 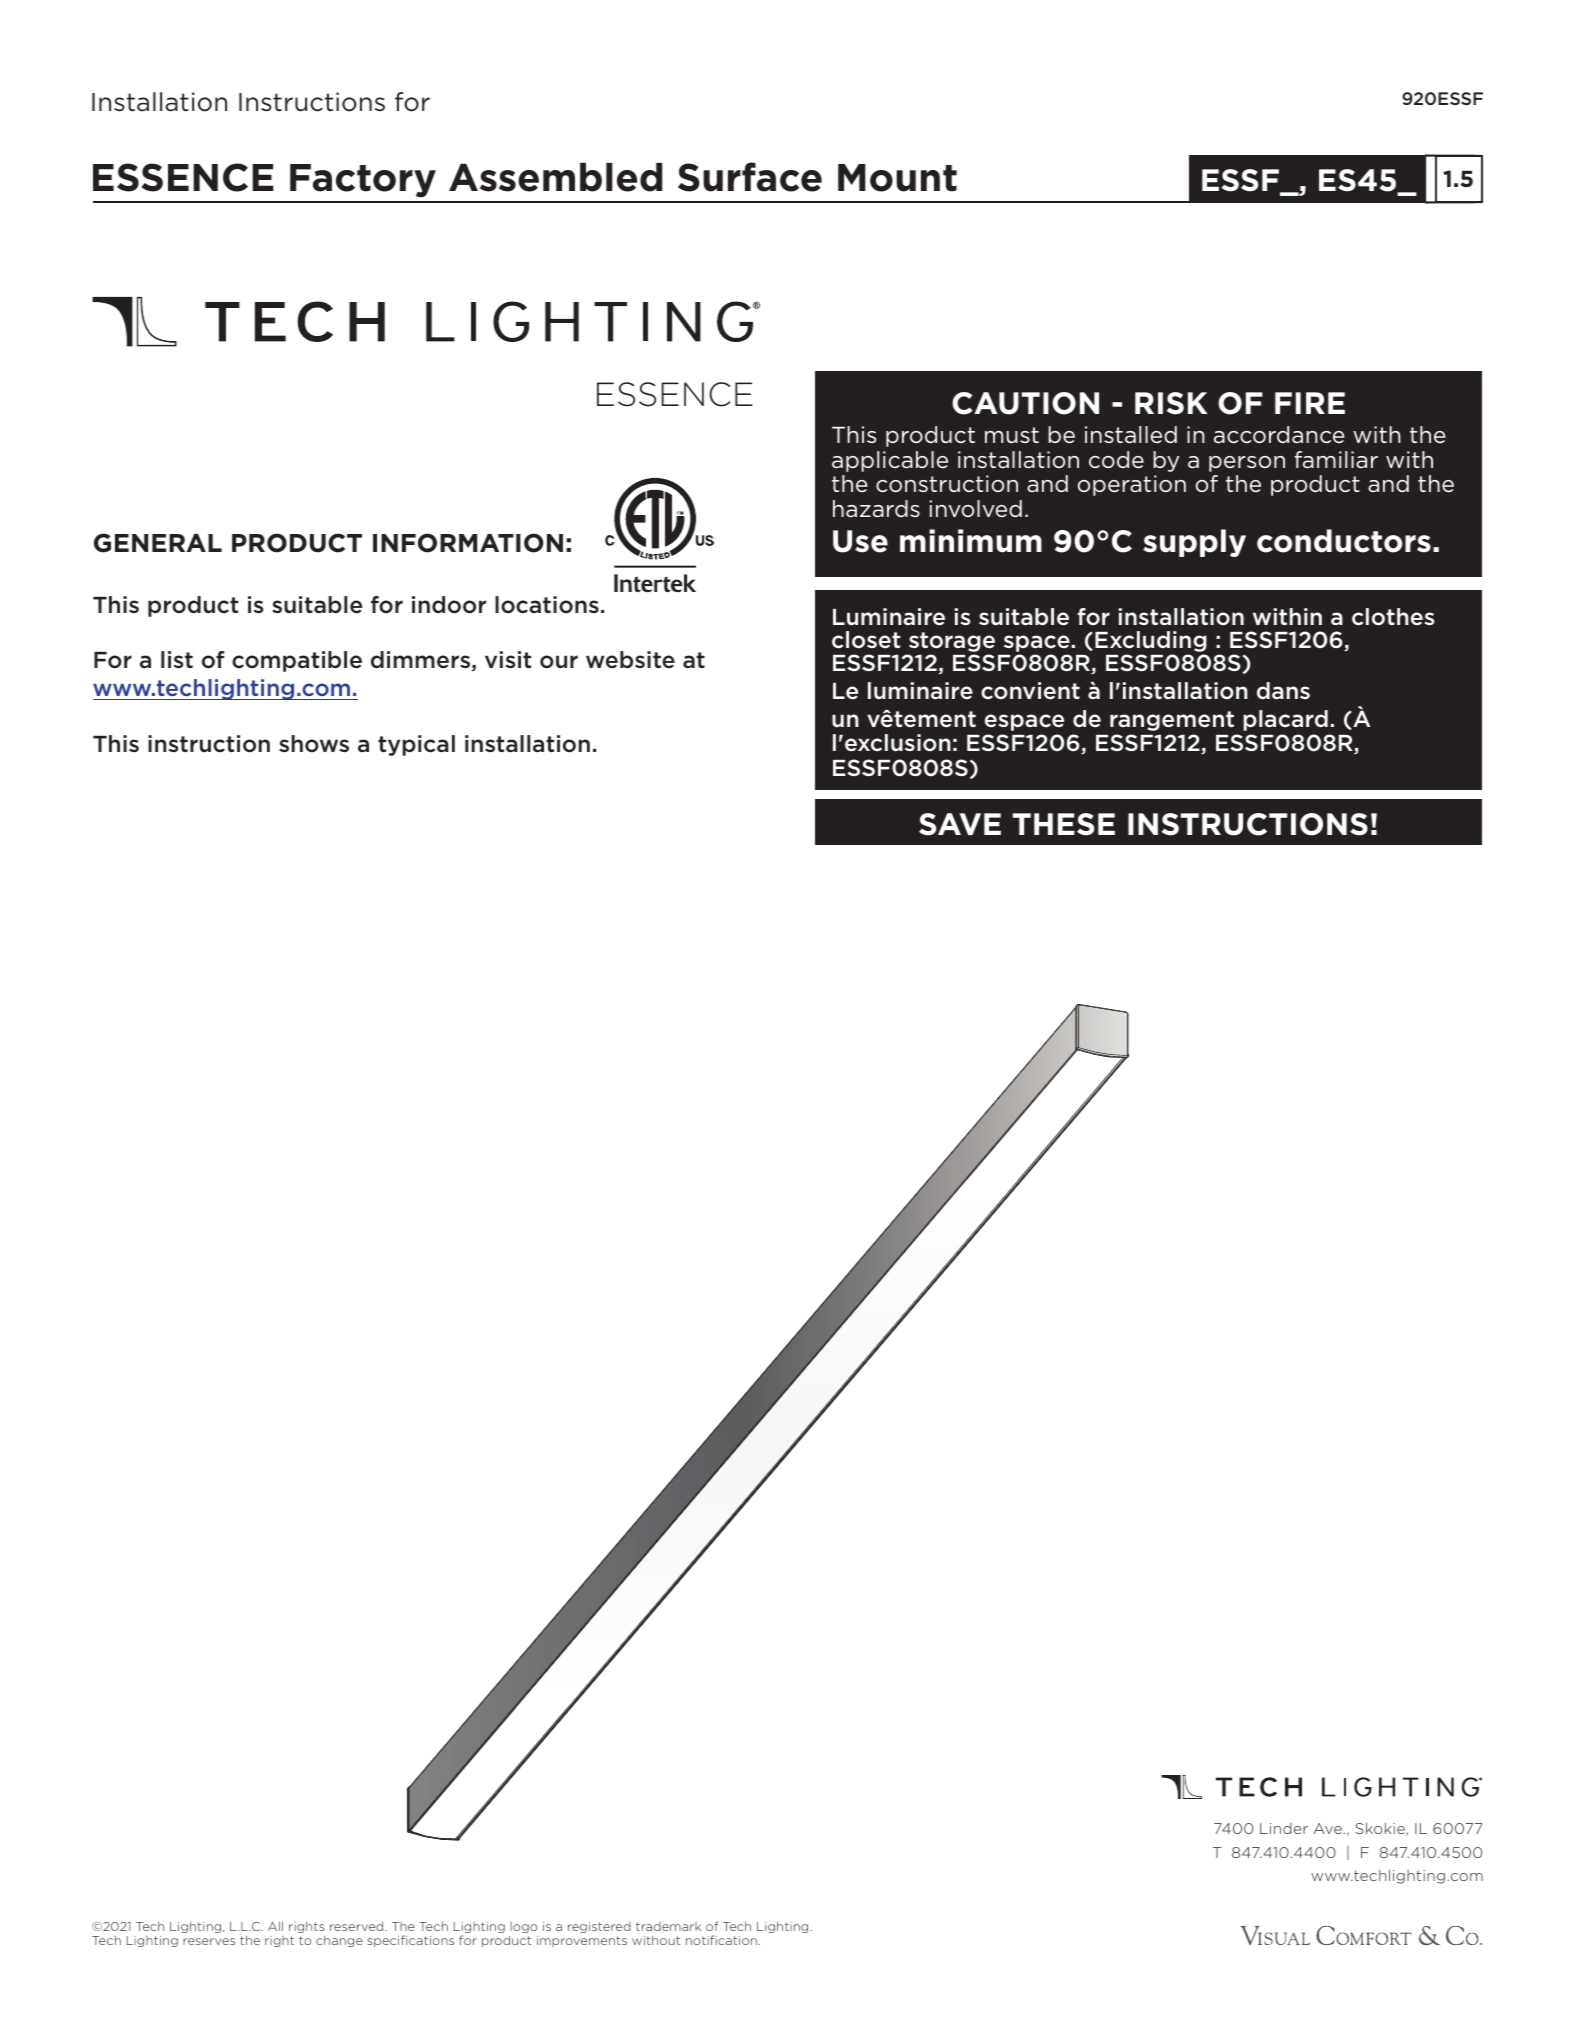 I want to click on Skokie, so click(x=1381, y=1829).
